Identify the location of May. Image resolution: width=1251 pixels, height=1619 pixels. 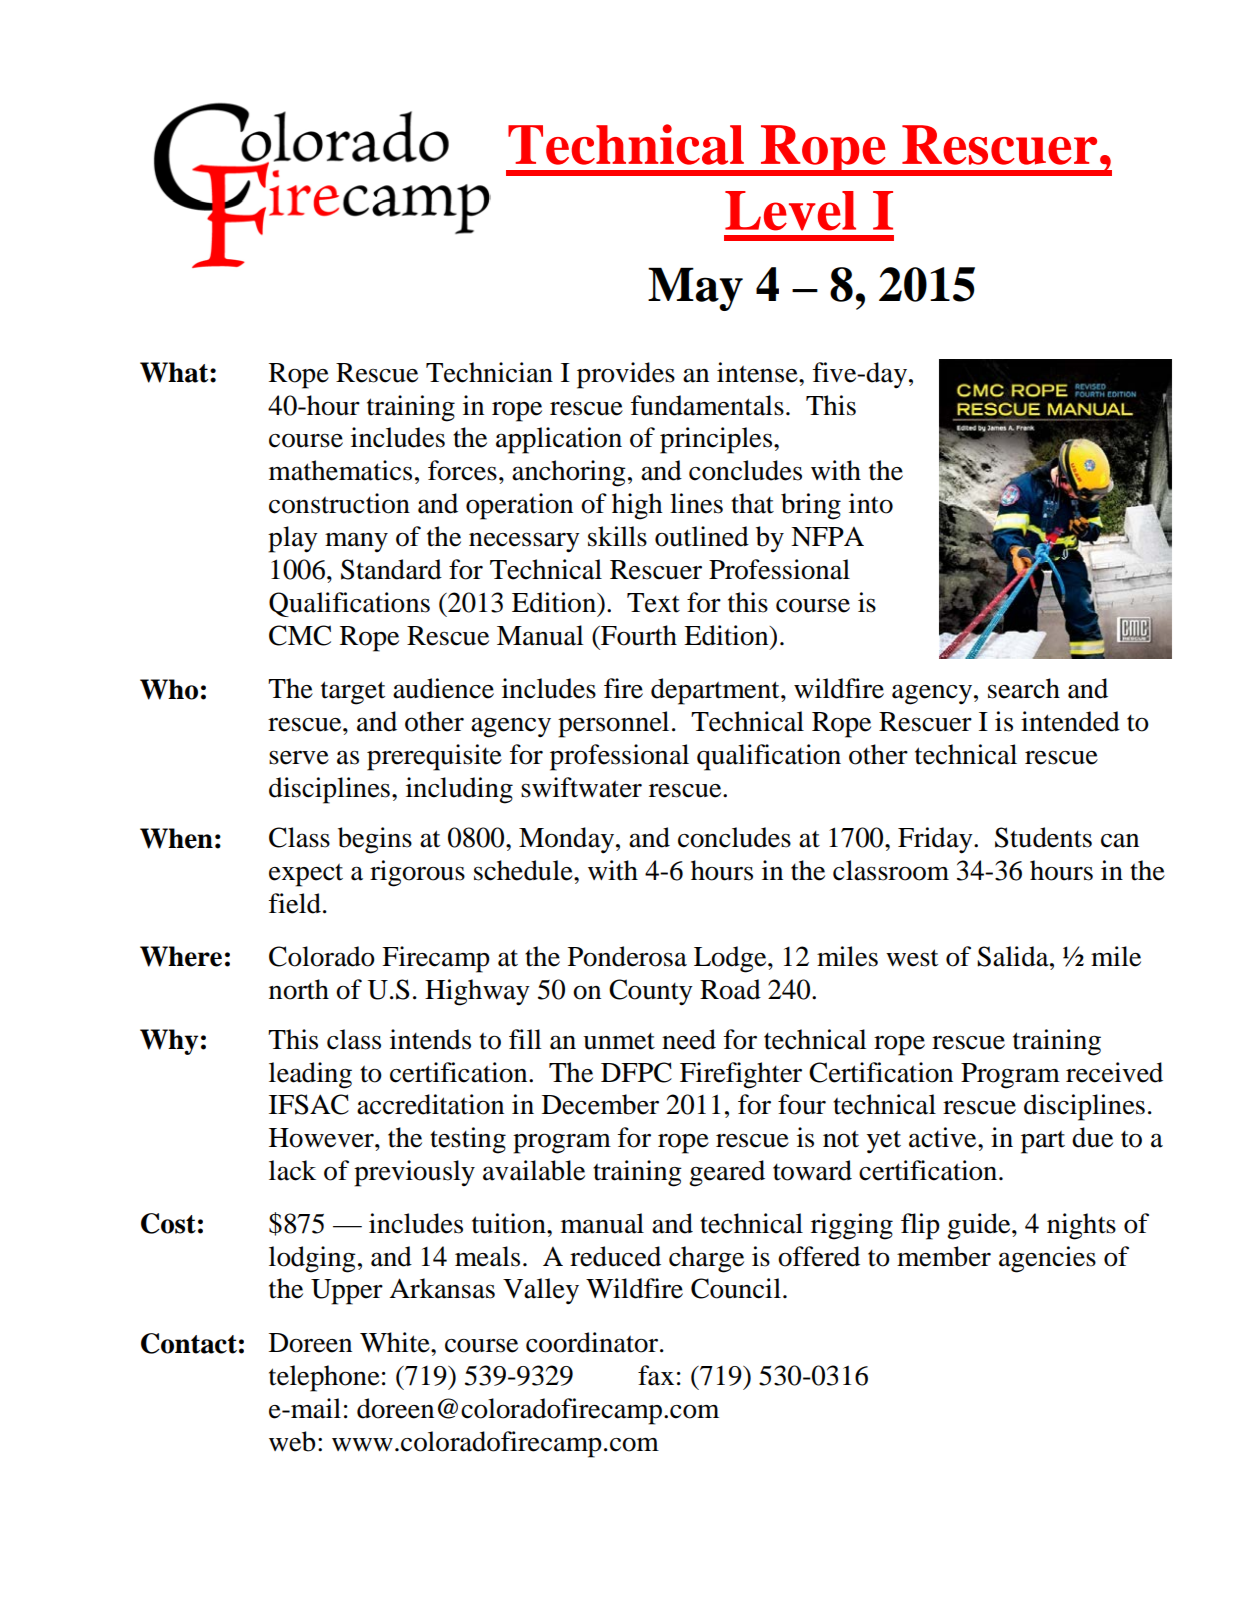
(695, 289).
